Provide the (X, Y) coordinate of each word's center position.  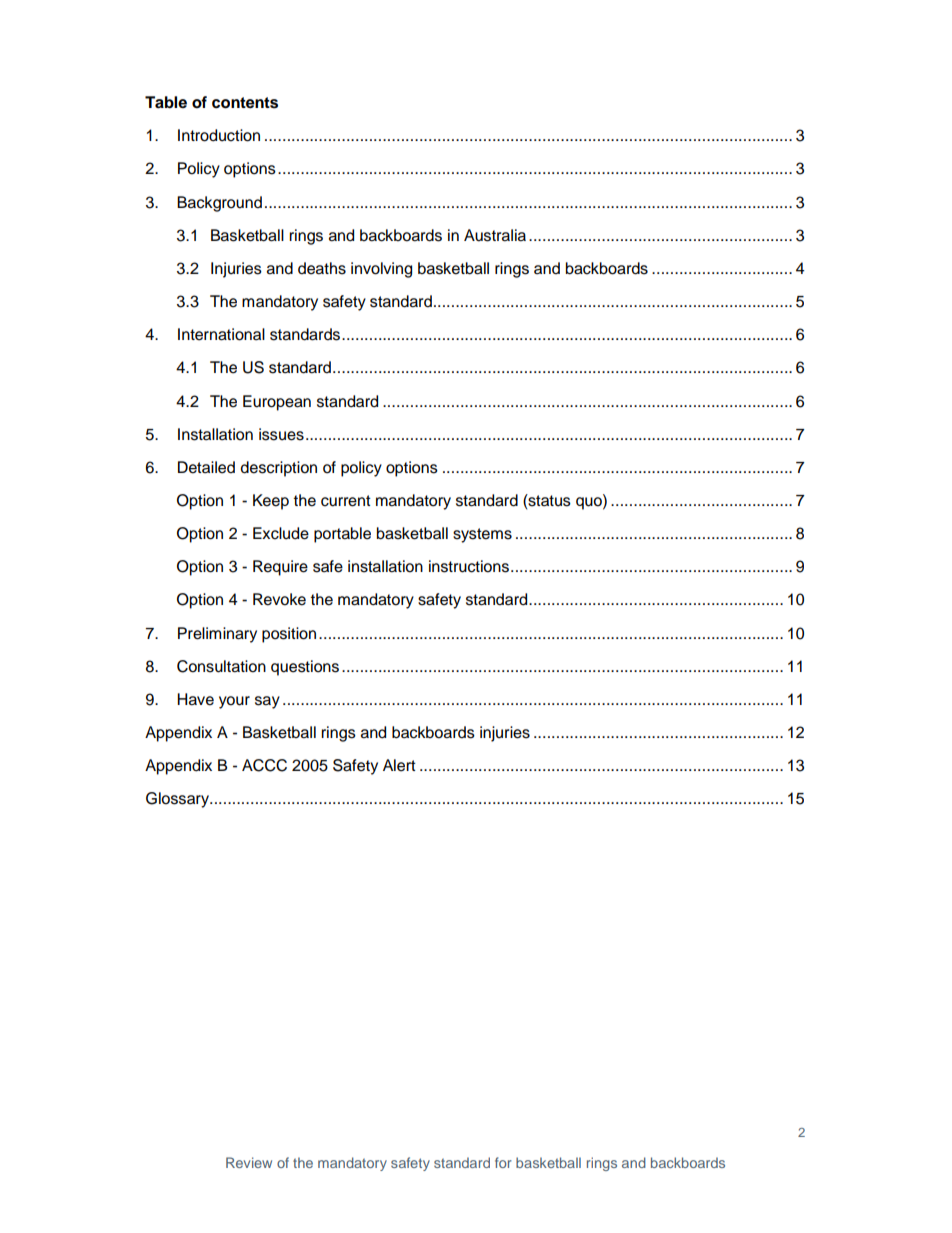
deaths (322, 268)
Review (249, 1162)
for (503, 1162)
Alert (399, 765)
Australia (495, 235)
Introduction (219, 135)
